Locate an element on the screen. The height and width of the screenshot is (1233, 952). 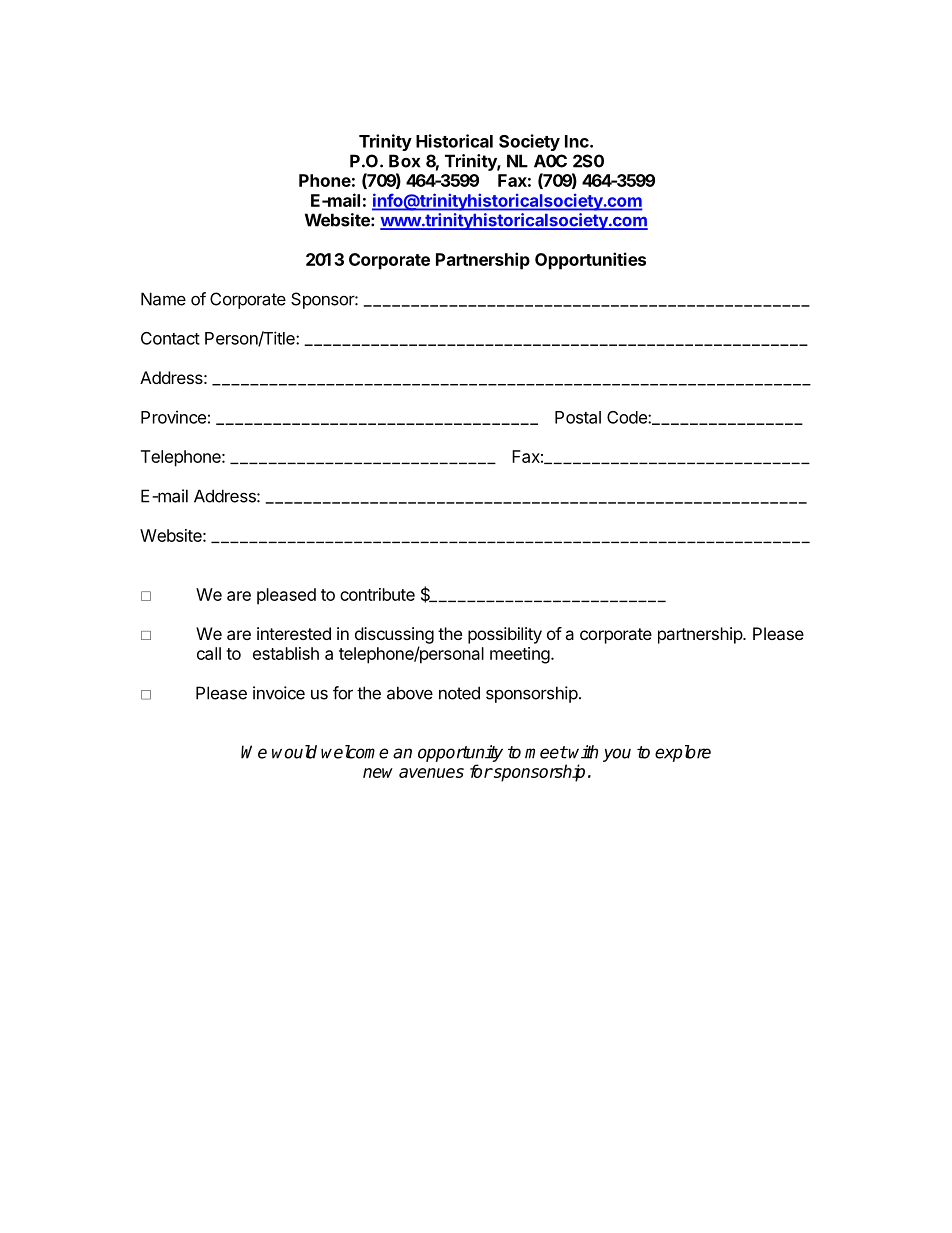
would is located at coordinates (294, 752).
